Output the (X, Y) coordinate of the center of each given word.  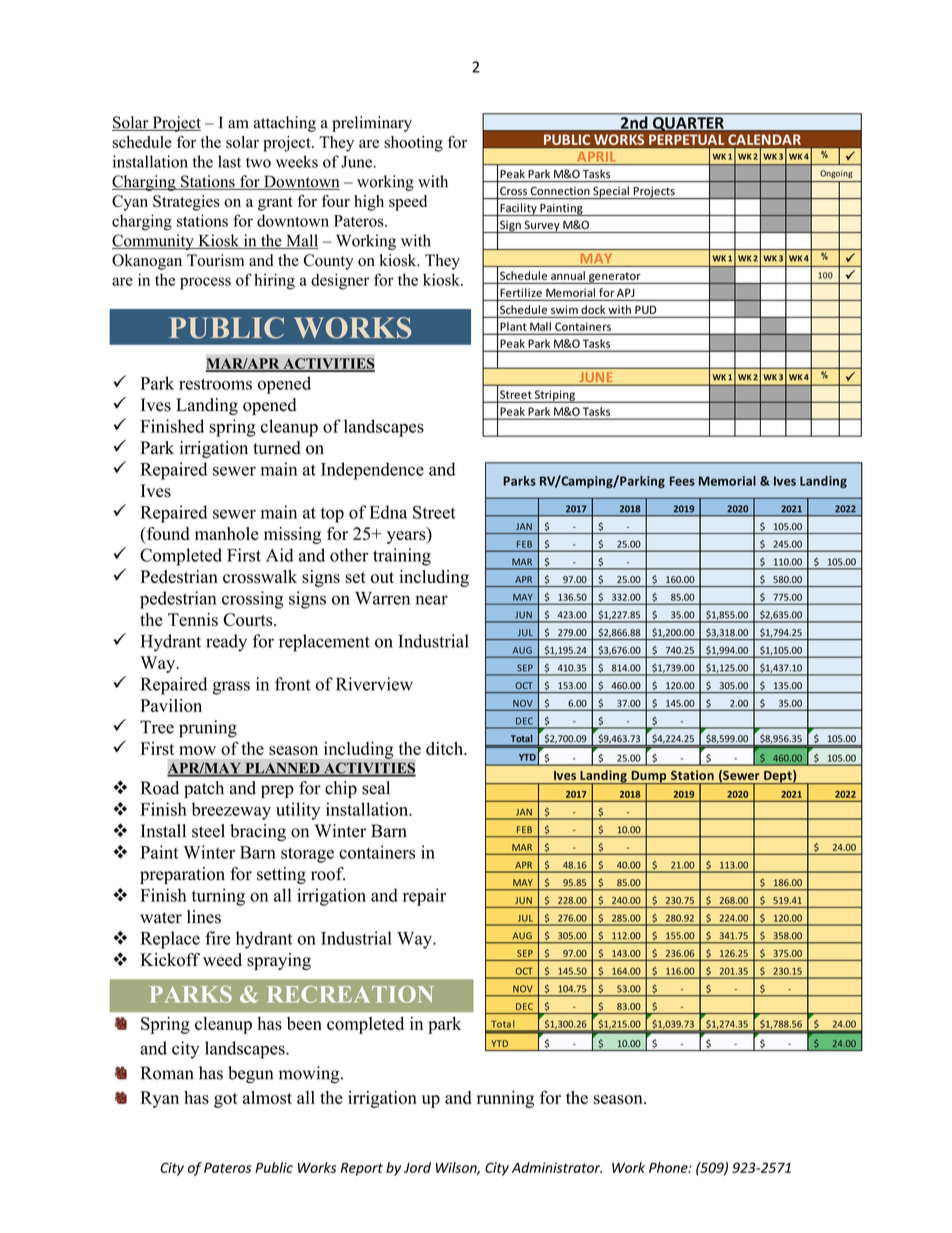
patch (204, 789)
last (229, 161)
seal (376, 788)
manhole (226, 534)
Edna (388, 512)
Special (611, 192)
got (226, 1100)
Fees (682, 481)
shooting (413, 144)
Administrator (557, 1167)
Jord (417, 1167)
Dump (649, 778)
